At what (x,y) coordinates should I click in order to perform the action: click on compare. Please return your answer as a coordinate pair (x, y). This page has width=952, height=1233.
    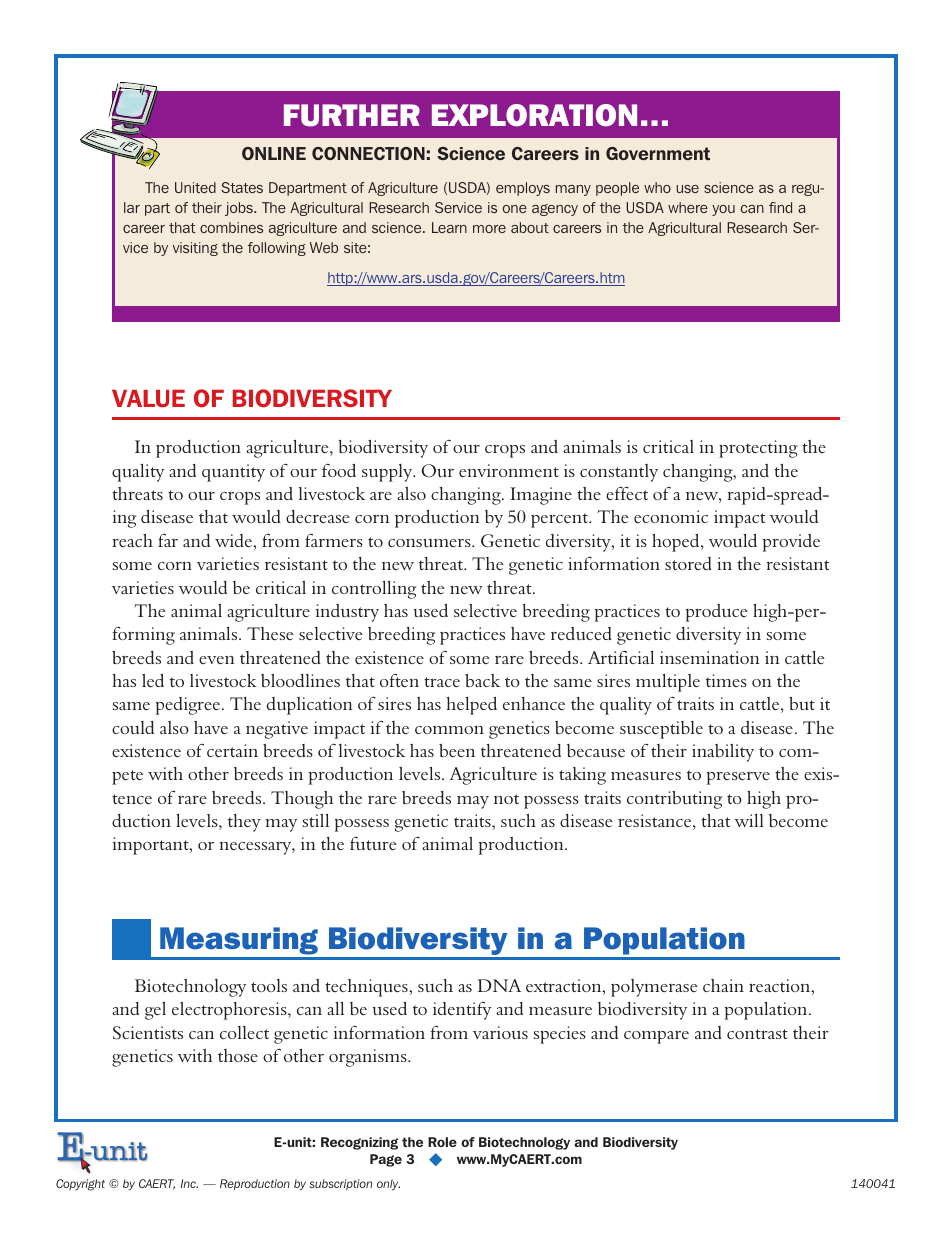
    Looking at the image, I should click on (656, 1037).
